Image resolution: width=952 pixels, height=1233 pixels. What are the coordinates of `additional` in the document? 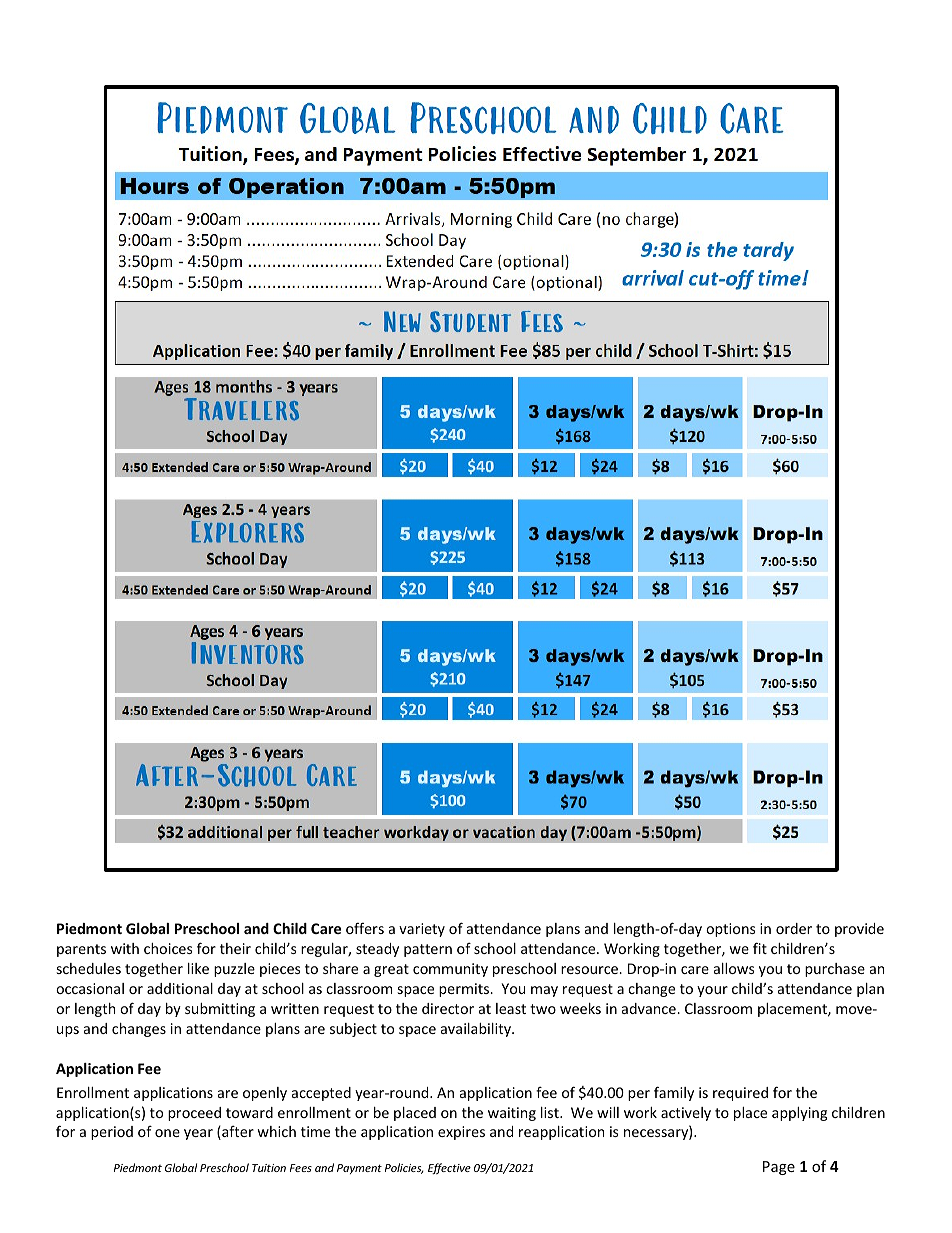 It's located at (180, 988).
